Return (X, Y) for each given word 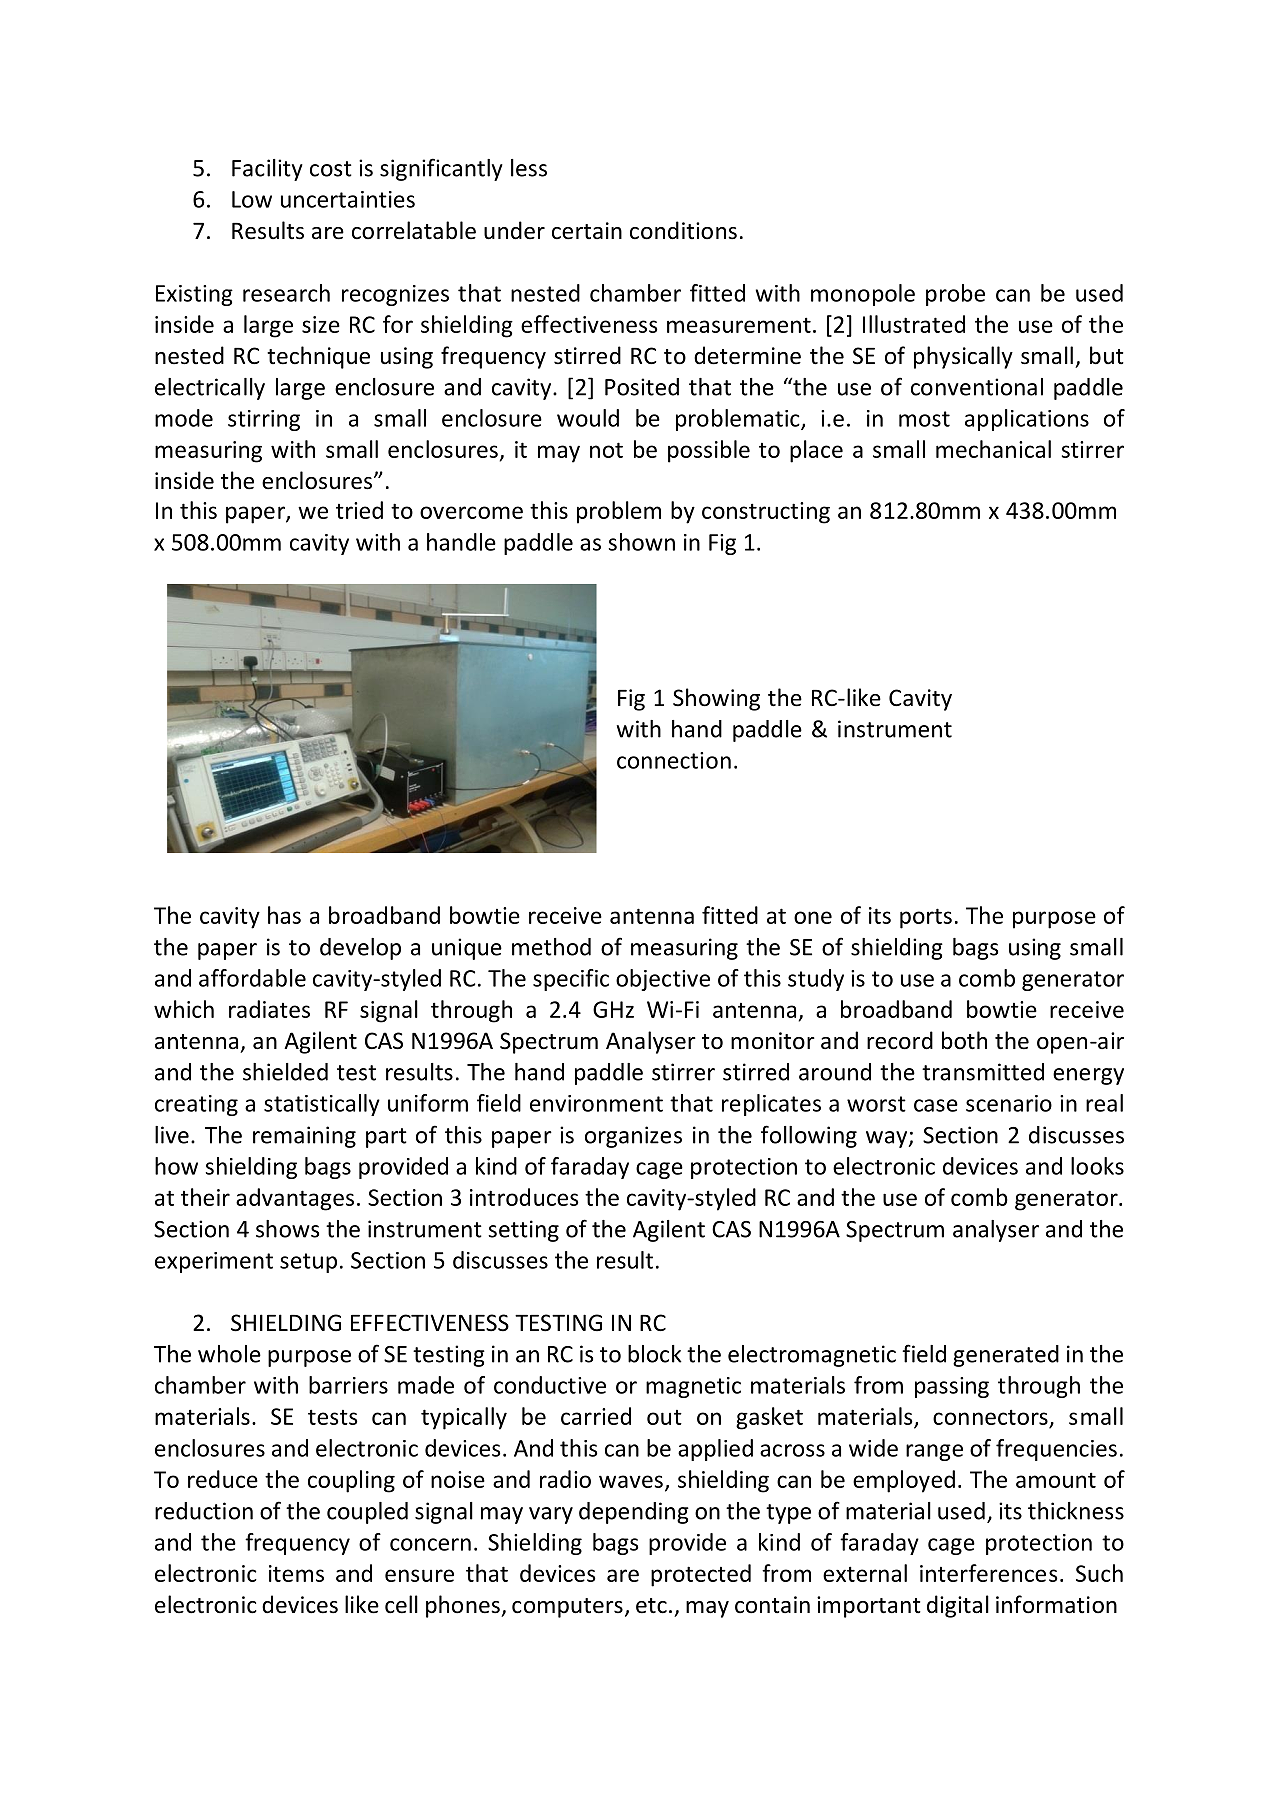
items (296, 1573)
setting (523, 1231)
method (551, 947)
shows (287, 1229)
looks (1097, 1166)
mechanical (993, 449)
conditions (683, 230)
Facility (267, 170)
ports (926, 918)
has (284, 915)
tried (359, 510)
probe (955, 295)
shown (642, 542)
